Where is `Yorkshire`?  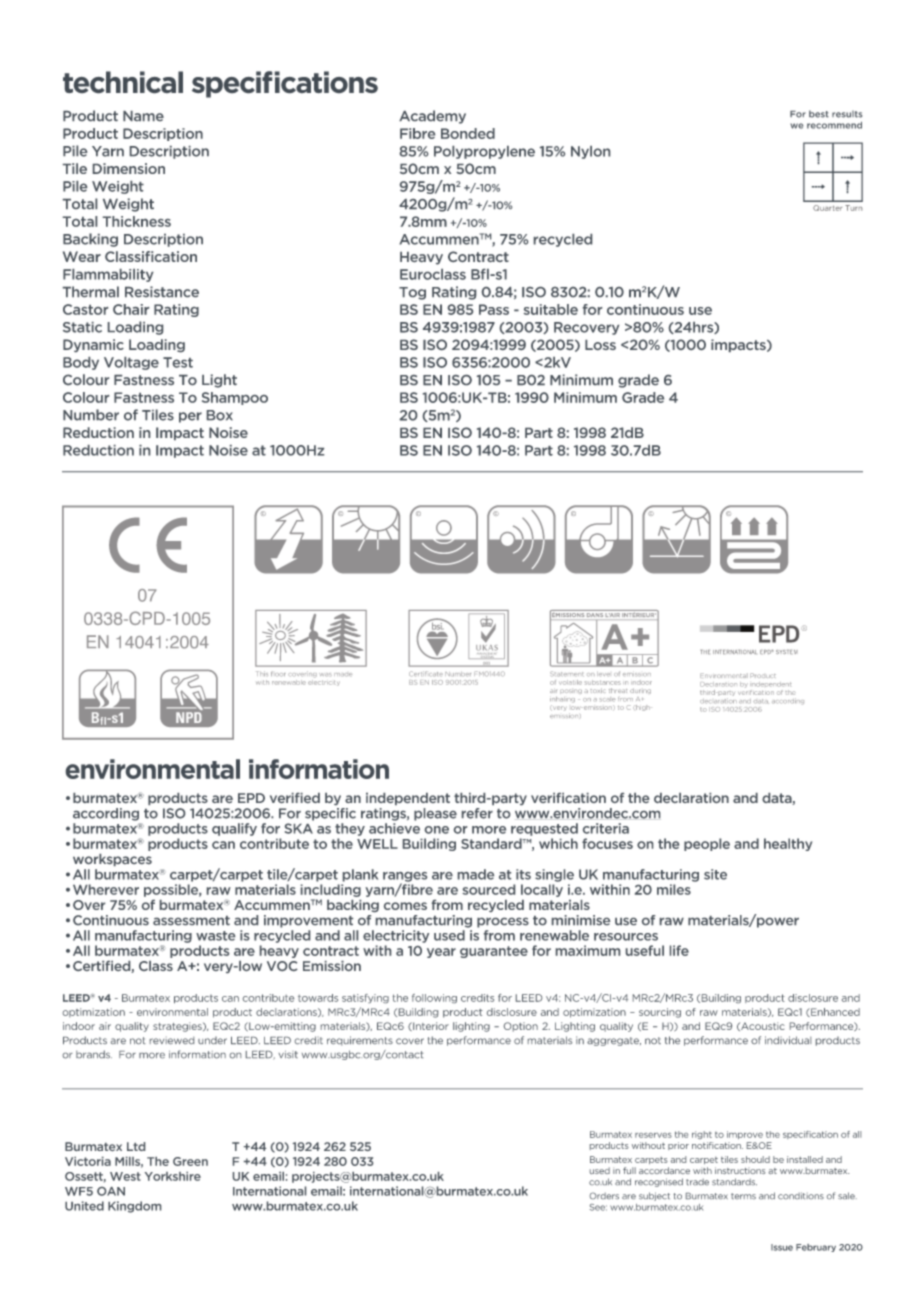 Yorkshire is located at coordinates (173, 1176).
